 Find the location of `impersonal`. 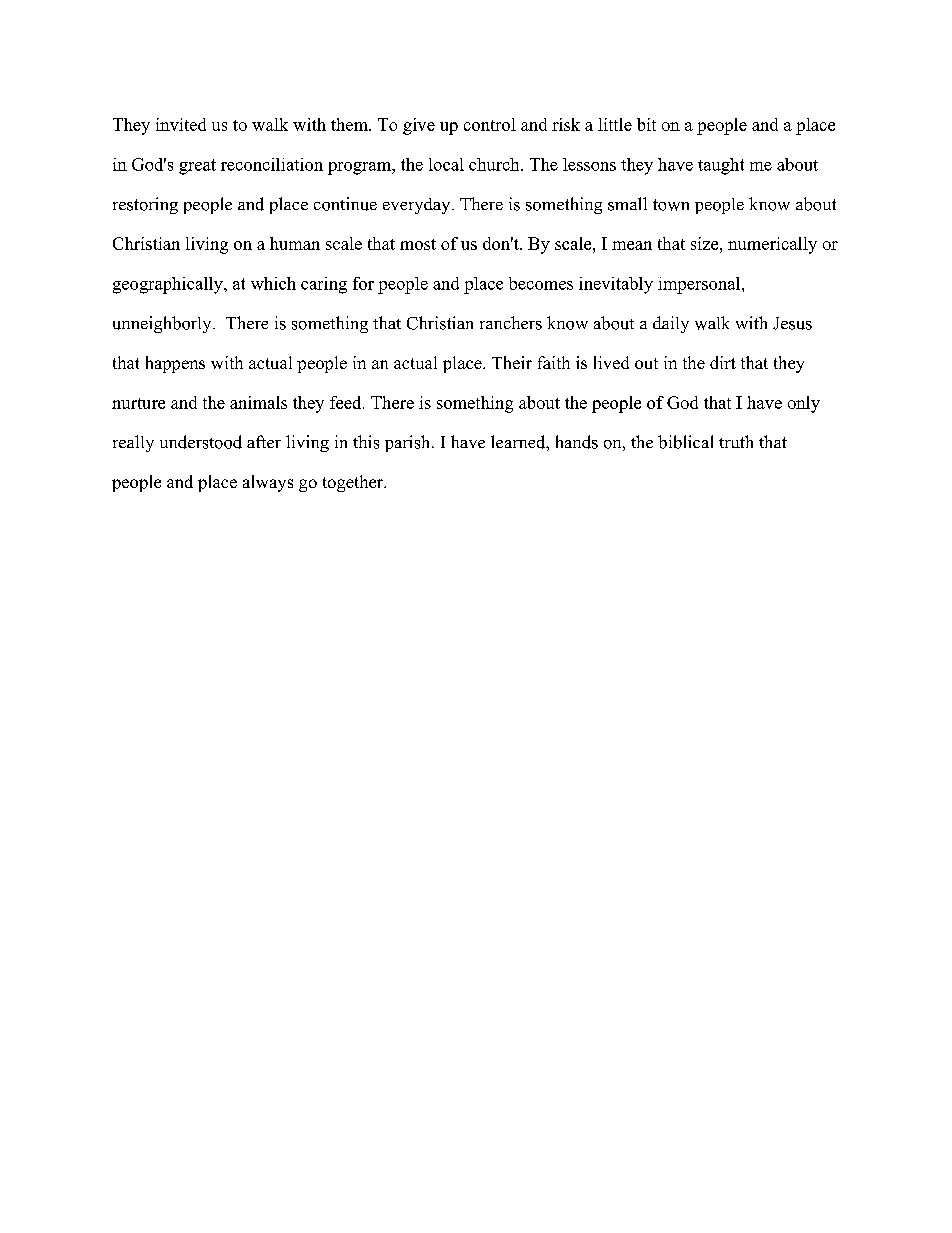

impersonal is located at coordinates (700, 285).
